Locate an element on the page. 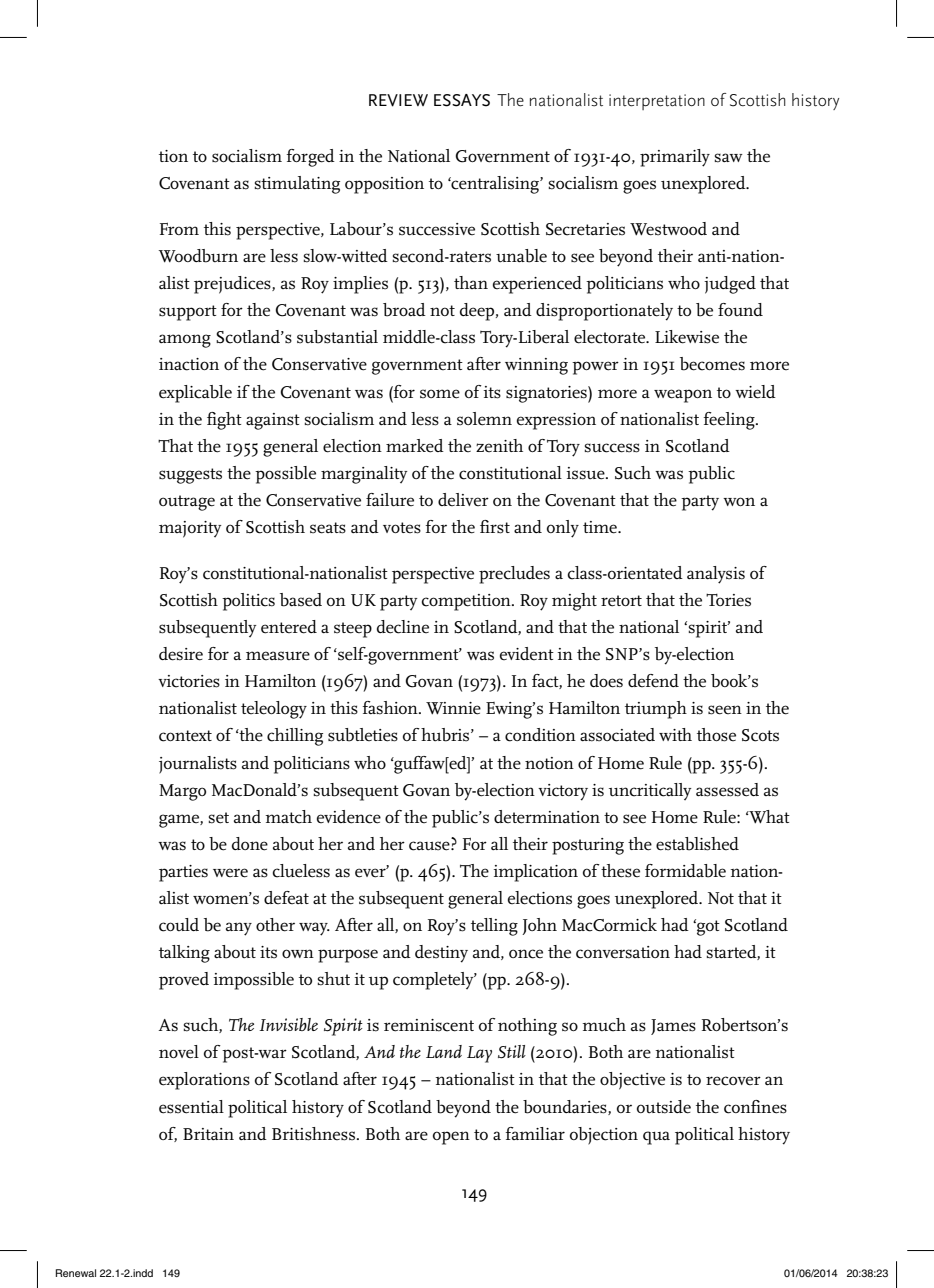 The height and width of the page is (1288, 934). cause is located at coordinates (430, 846).
